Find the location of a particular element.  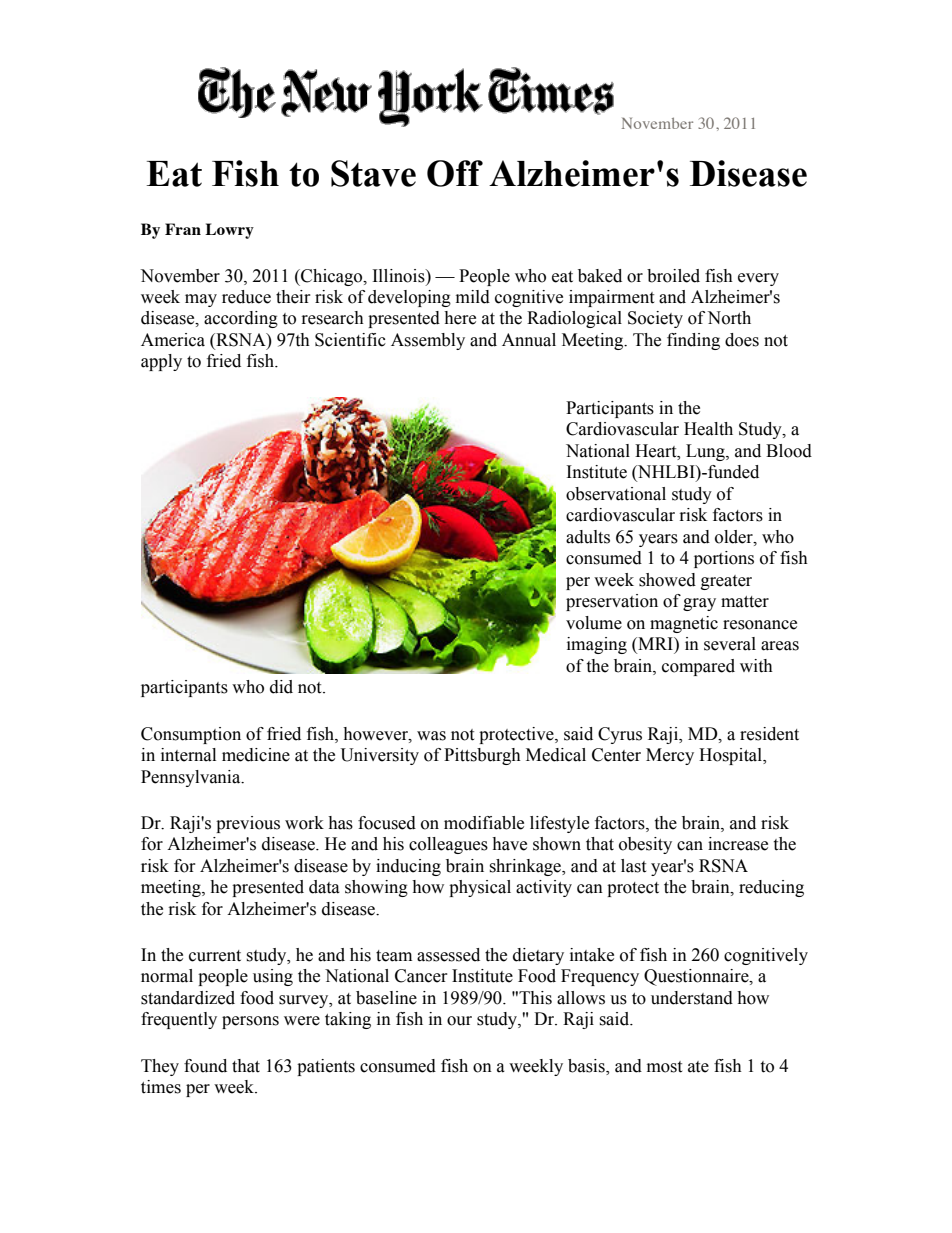

Lung is located at coordinates (706, 452).
